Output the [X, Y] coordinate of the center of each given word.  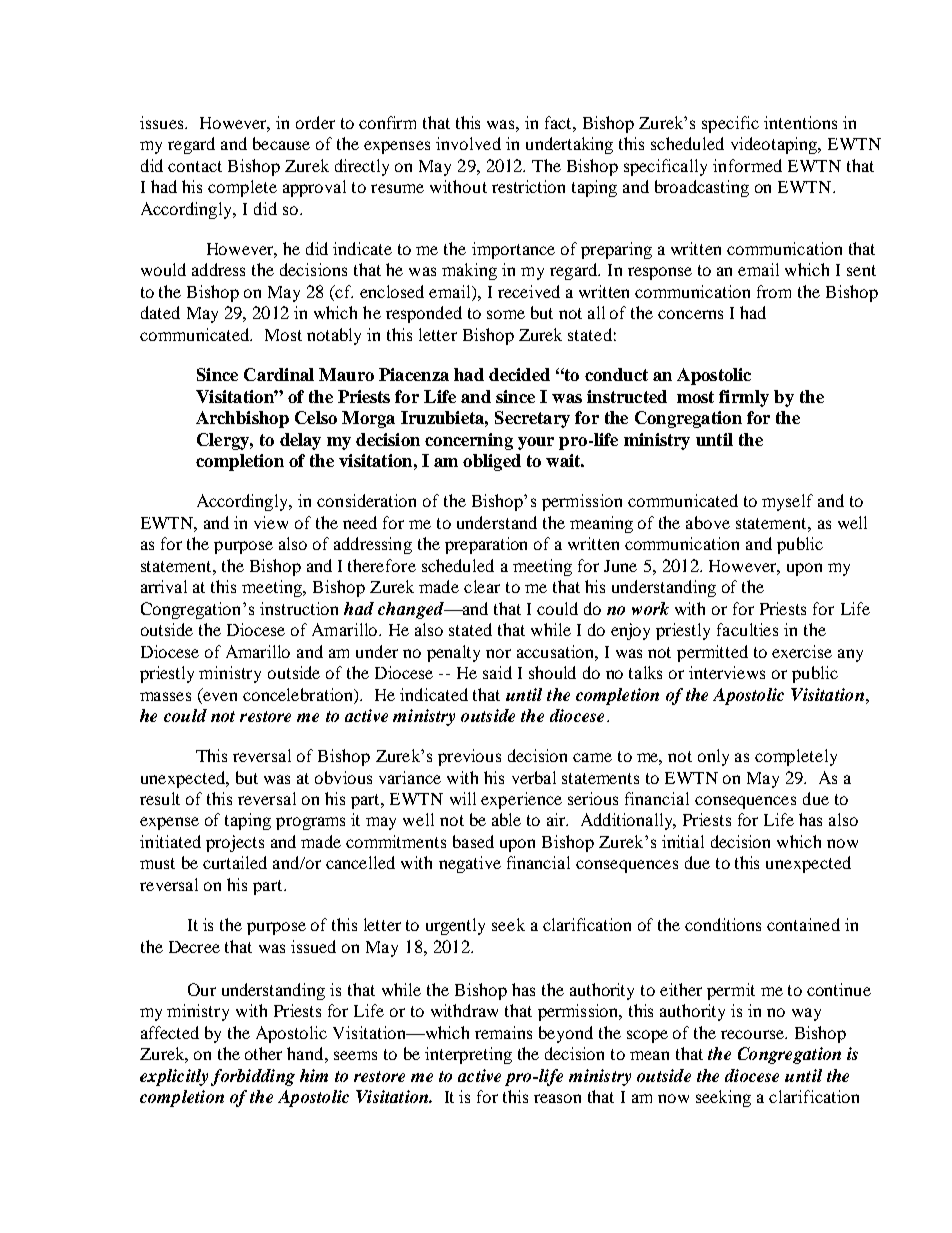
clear [482, 586]
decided [519, 374]
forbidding [253, 1077]
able [506, 819]
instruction [299, 608]
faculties [747, 629]
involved [468, 143]
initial [683, 841]
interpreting [468, 1055]
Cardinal [279, 374]
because [281, 143]
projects [235, 843]
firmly [744, 398]
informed [747, 165]
